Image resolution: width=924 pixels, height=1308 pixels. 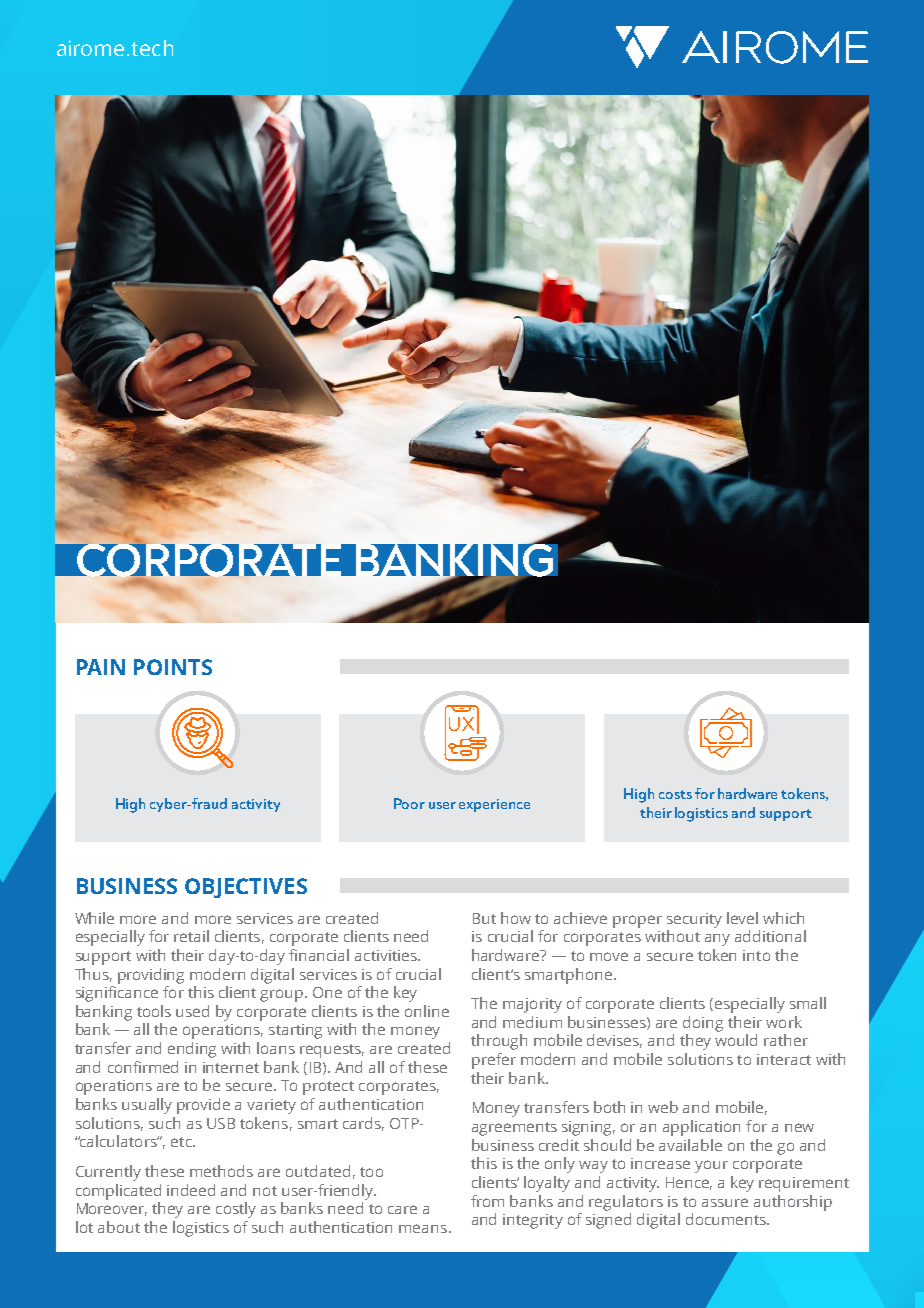 What do you see at coordinates (663, 1107) in the screenshot?
I see `web` at bounding box center [663, 1107].
